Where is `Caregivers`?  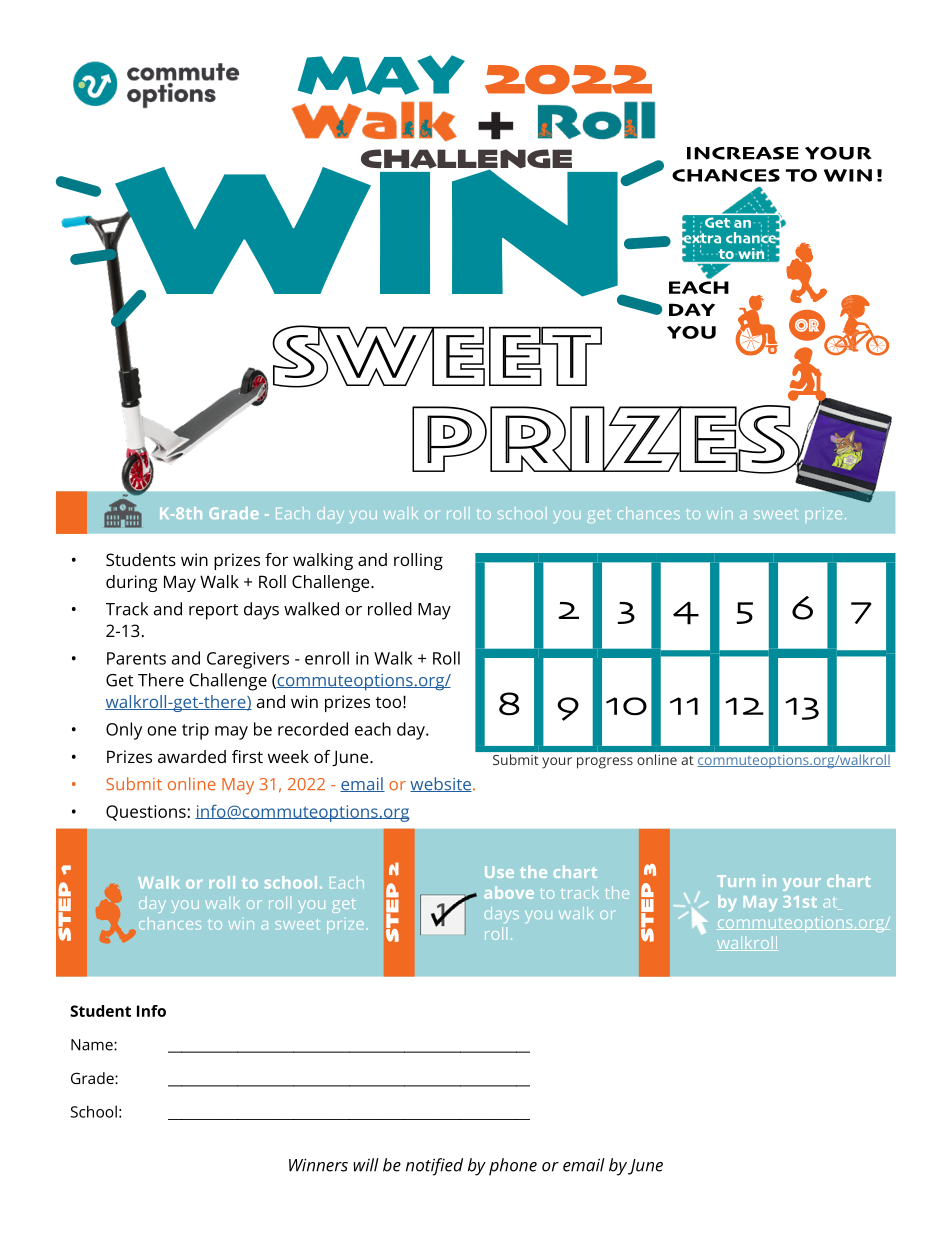 Caregivers is located at coordinates (248, 660).
